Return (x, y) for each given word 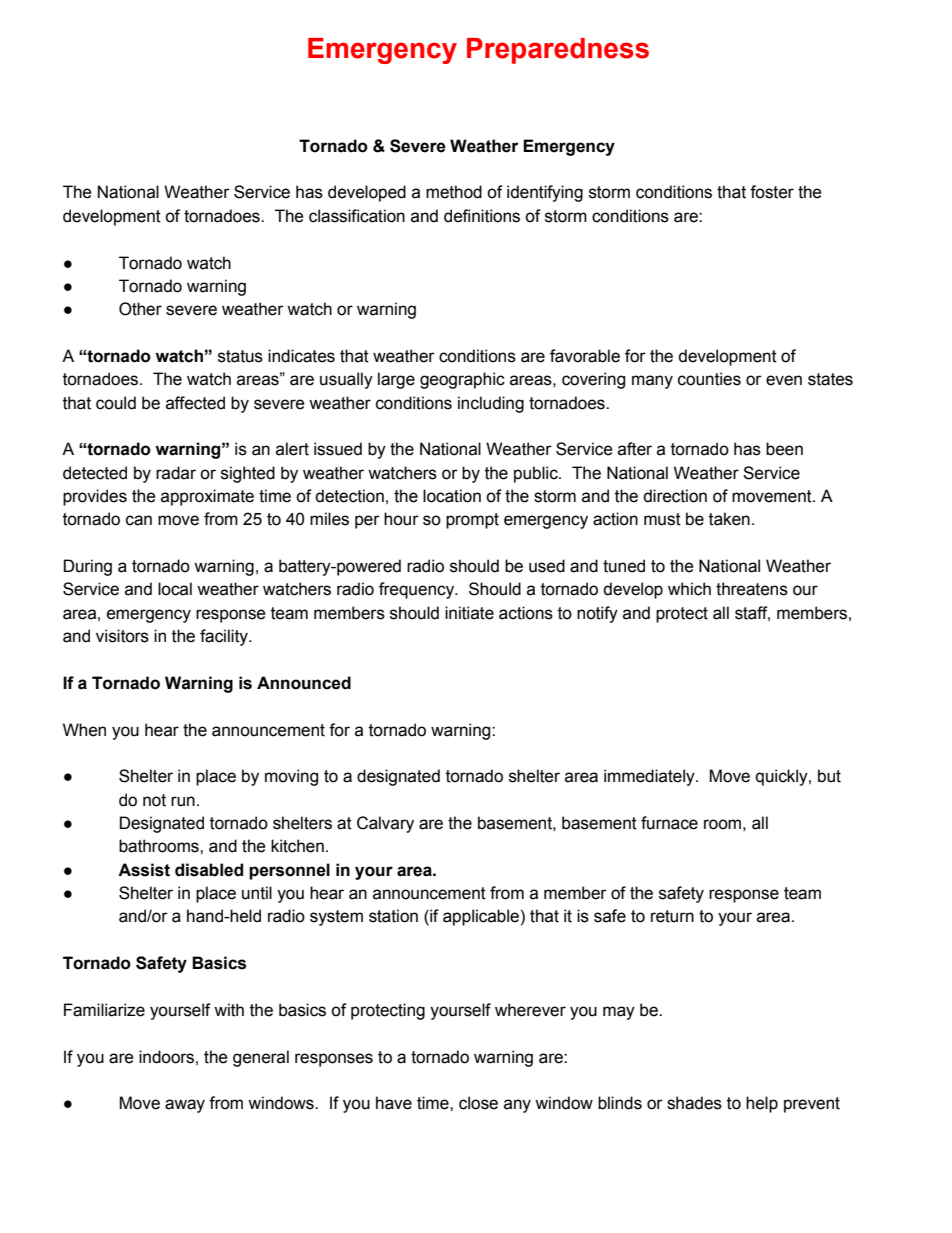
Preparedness (558, 51)
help (762, 1104)
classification (357, 216)
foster (772, 192)
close (478, 1103)
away (185, 1106)
